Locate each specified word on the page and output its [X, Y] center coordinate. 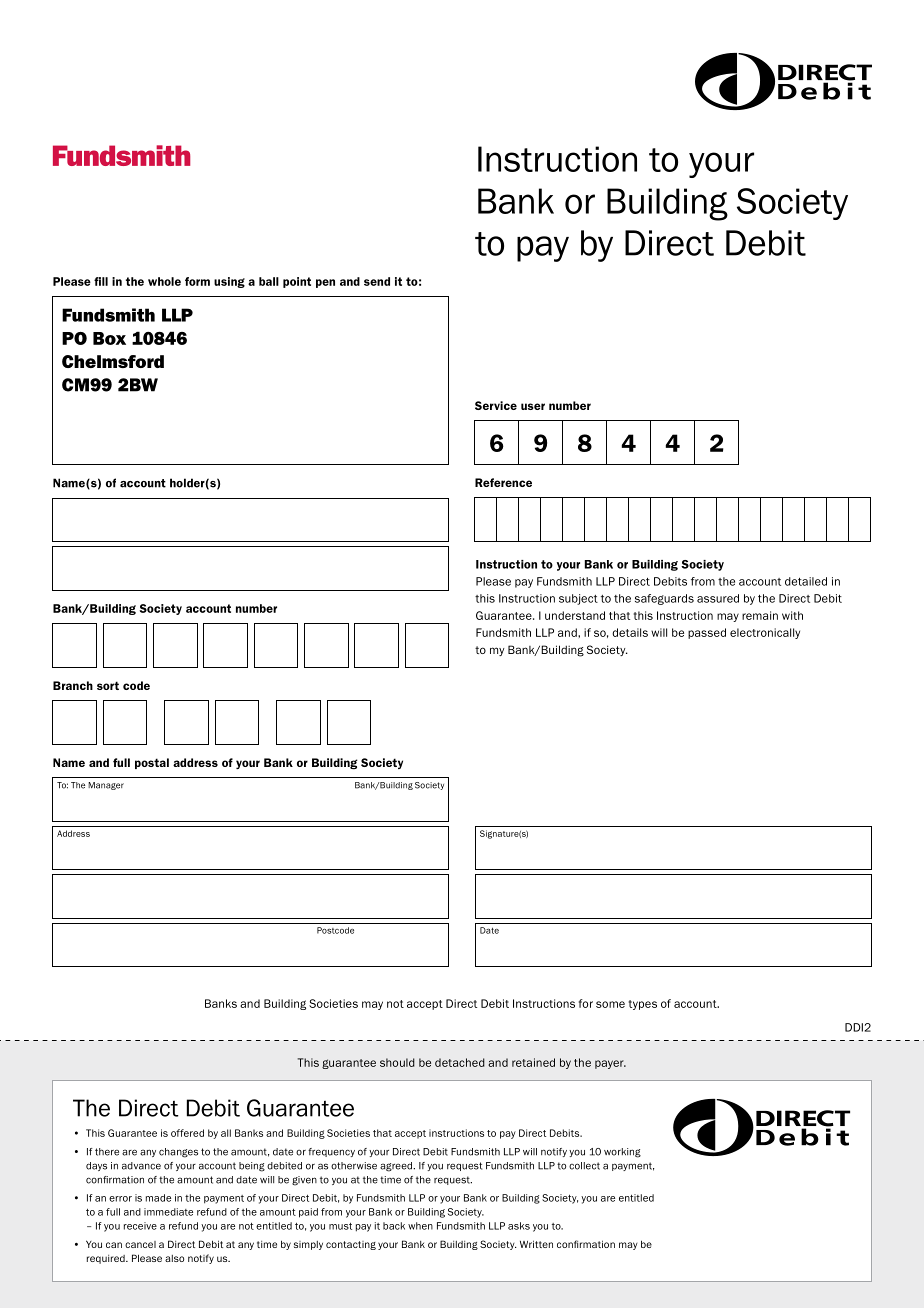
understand [575, 615]
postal [152, 763]
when [420, 1226]
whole [164, 281]
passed [707, 633]
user [533, 406]
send [377, 281]
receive [140, 1226]
